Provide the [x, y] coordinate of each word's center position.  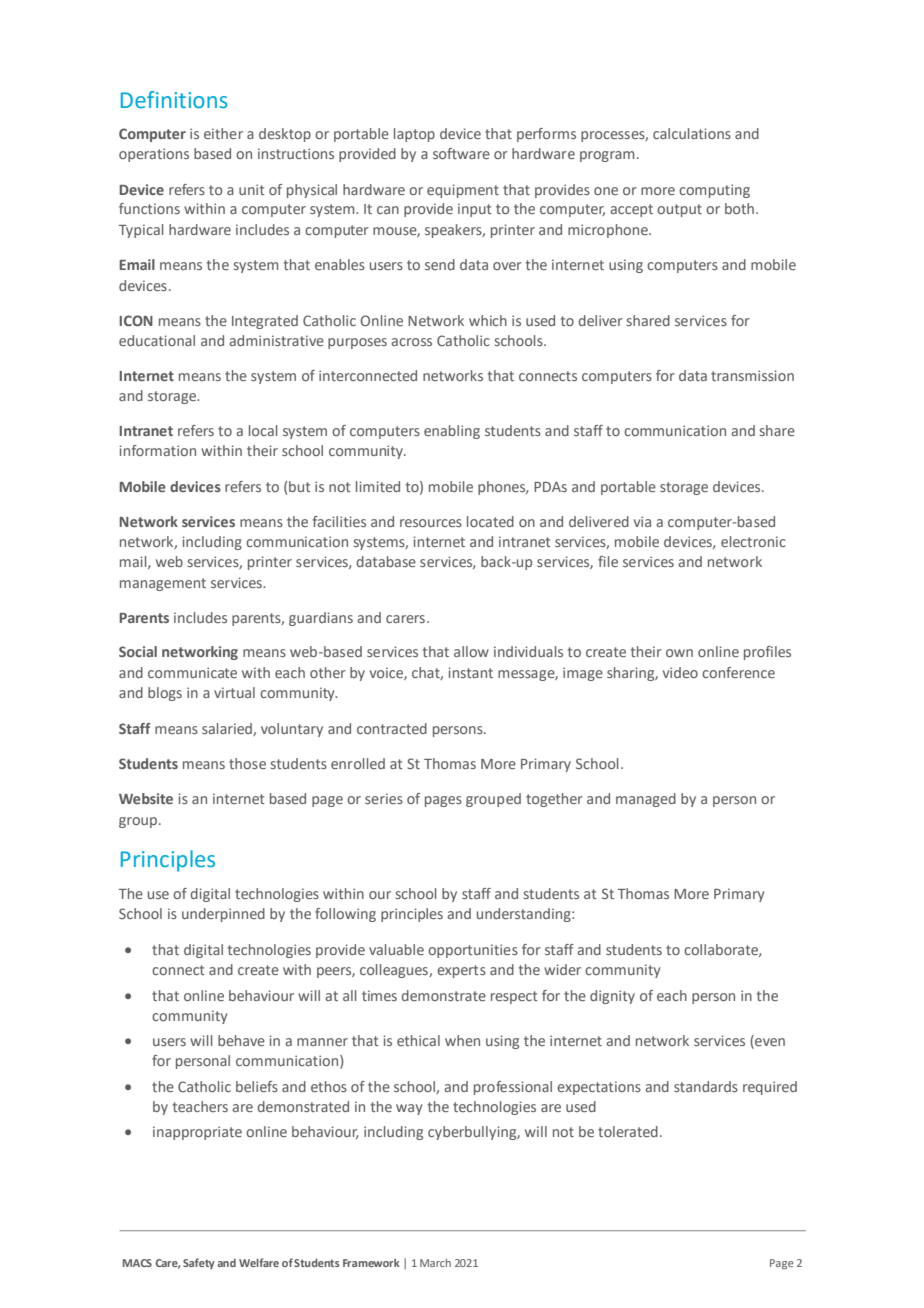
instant [470, 672]
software [461, 153]
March [435, 1263]
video [680, 672]
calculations [692, 133]
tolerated [628, 1131]
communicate [192, 672]
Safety [199, 1263]
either [223, 133]
